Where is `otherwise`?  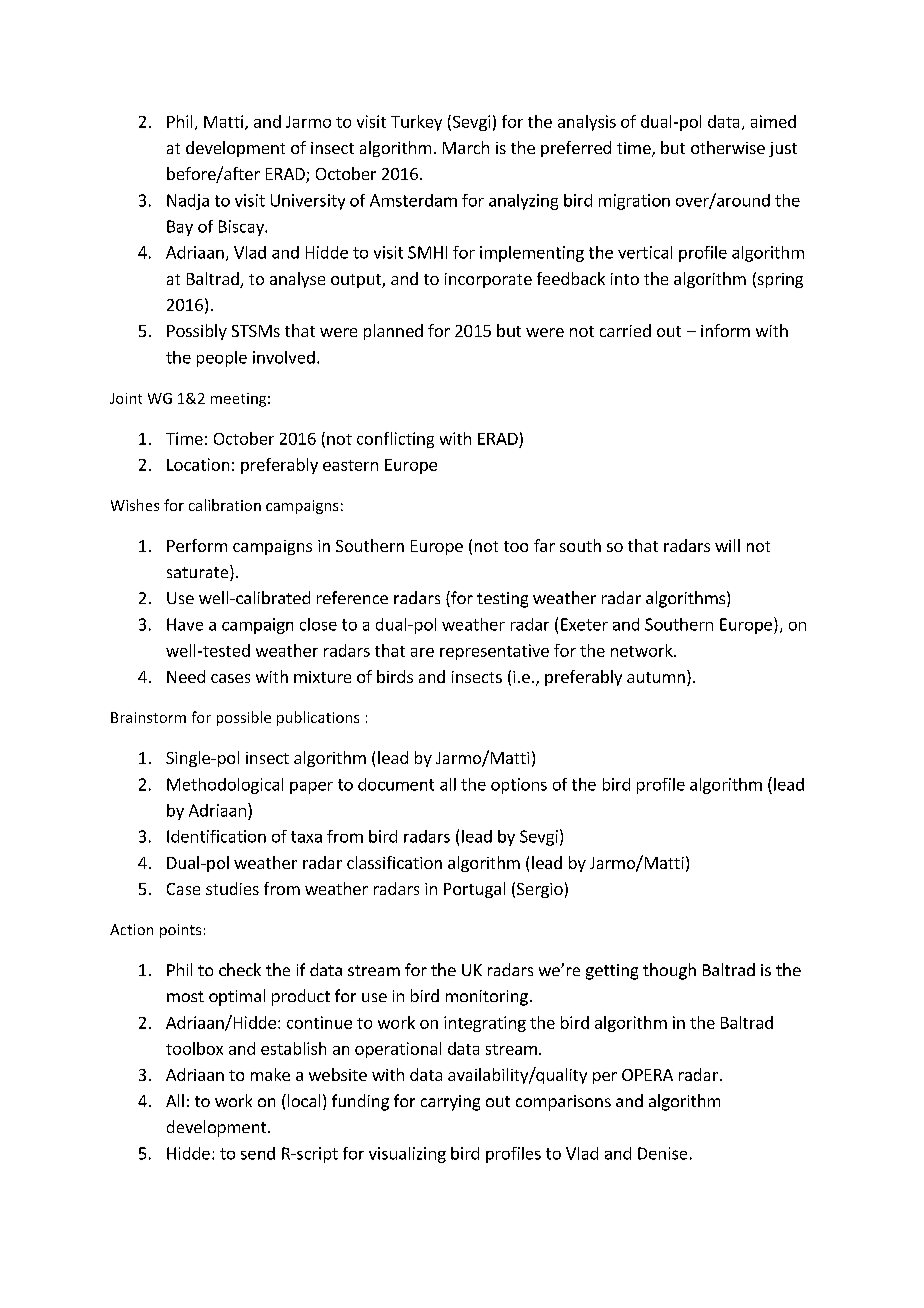 otherwise is located at coordinates (728, 147).
